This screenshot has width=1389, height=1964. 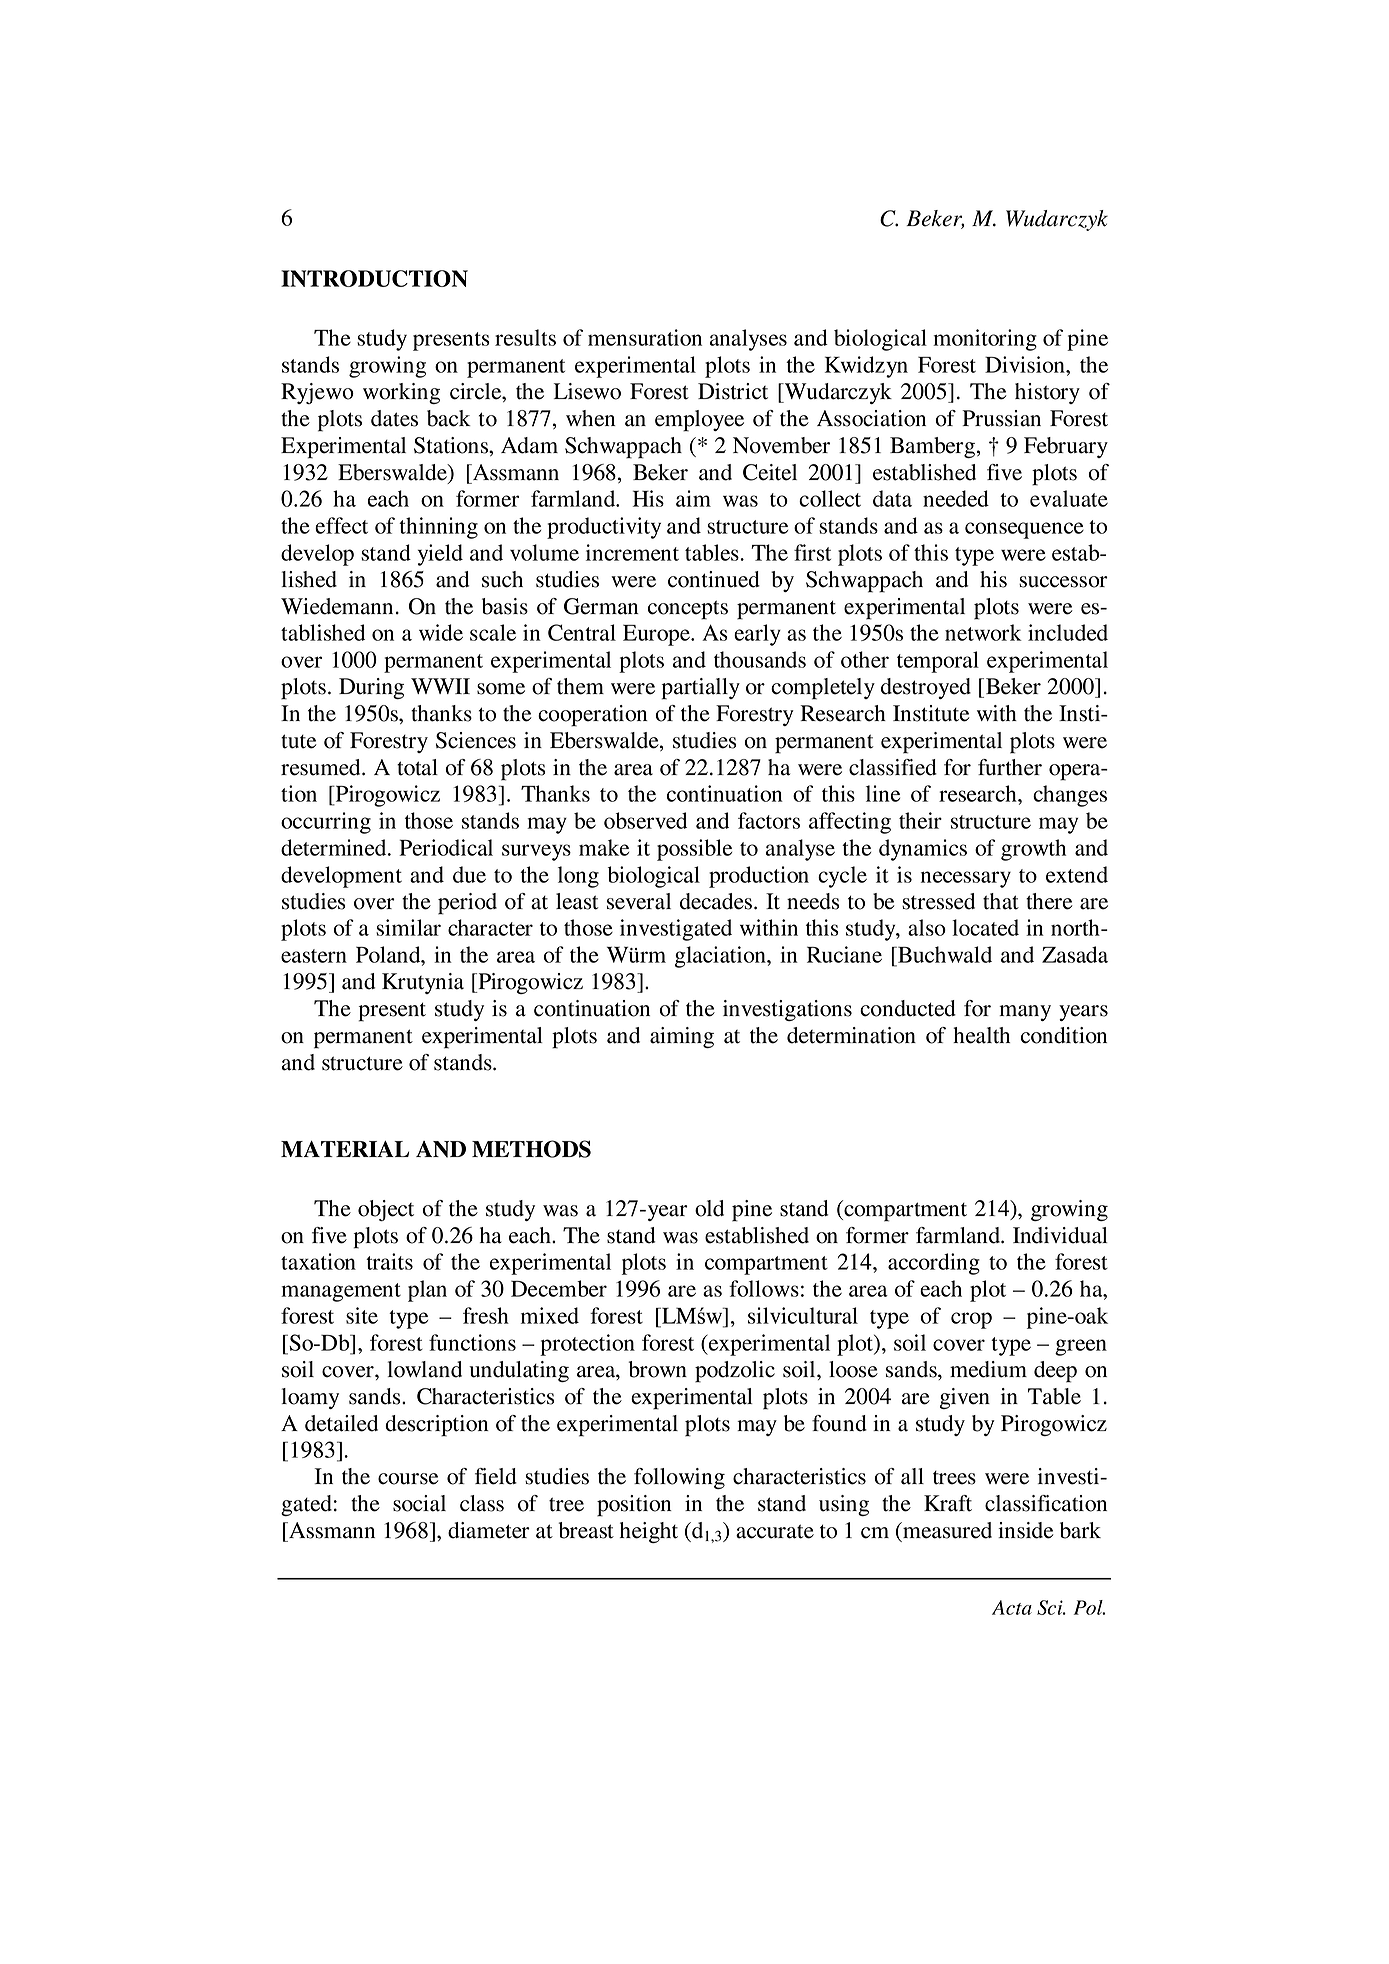 What do you see at coordinates (417, 767) in the screenshot?
I see `total` at bounding box center [417, 767].
